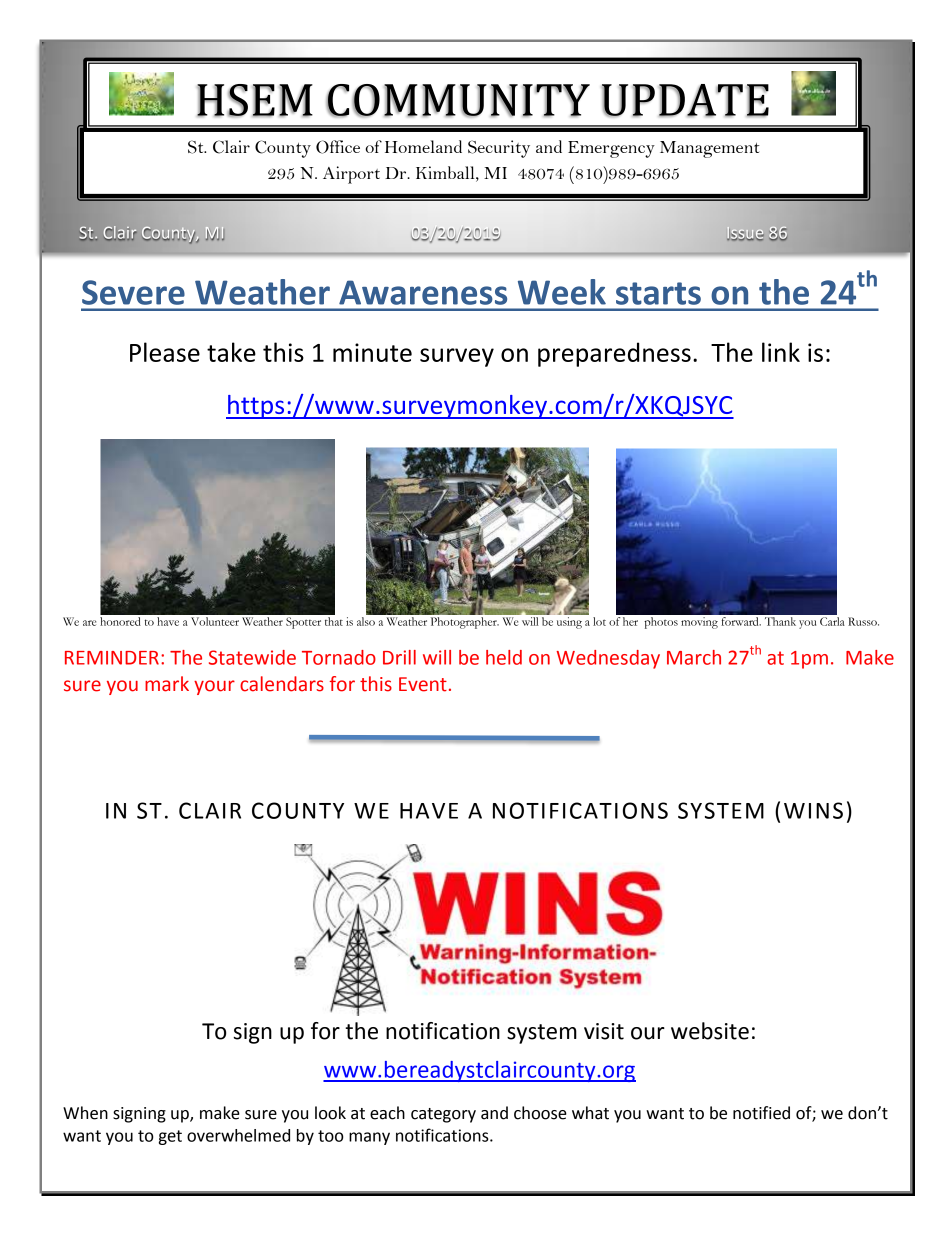  I want to click on your, so click(214, 687).
